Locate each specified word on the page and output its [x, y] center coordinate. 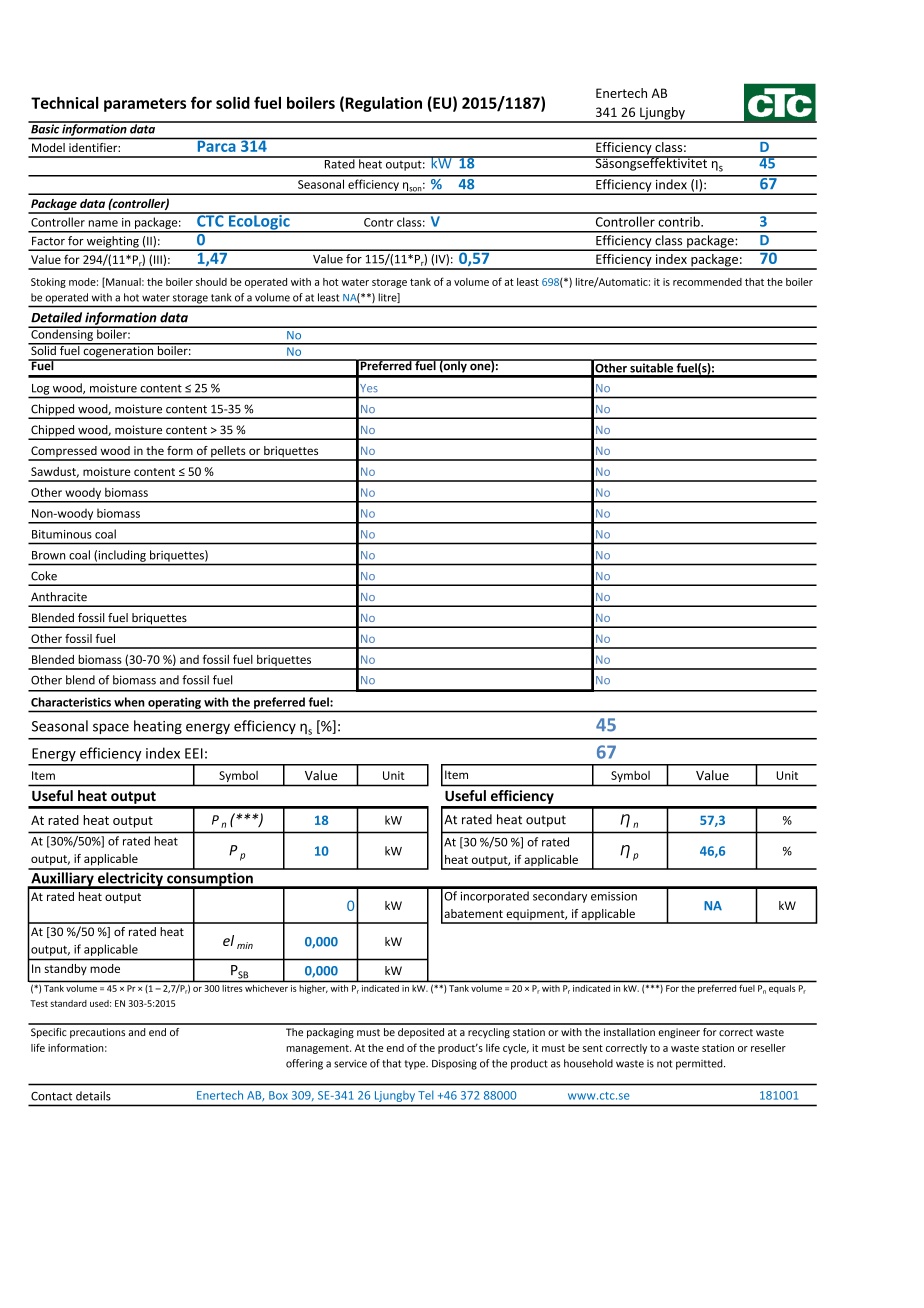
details [93, 1096]
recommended [707, 282]
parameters [145, 105]
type [416, 1065]
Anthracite [59, 597]
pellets [228, 453]
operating [174, 703]
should [211, 282]
